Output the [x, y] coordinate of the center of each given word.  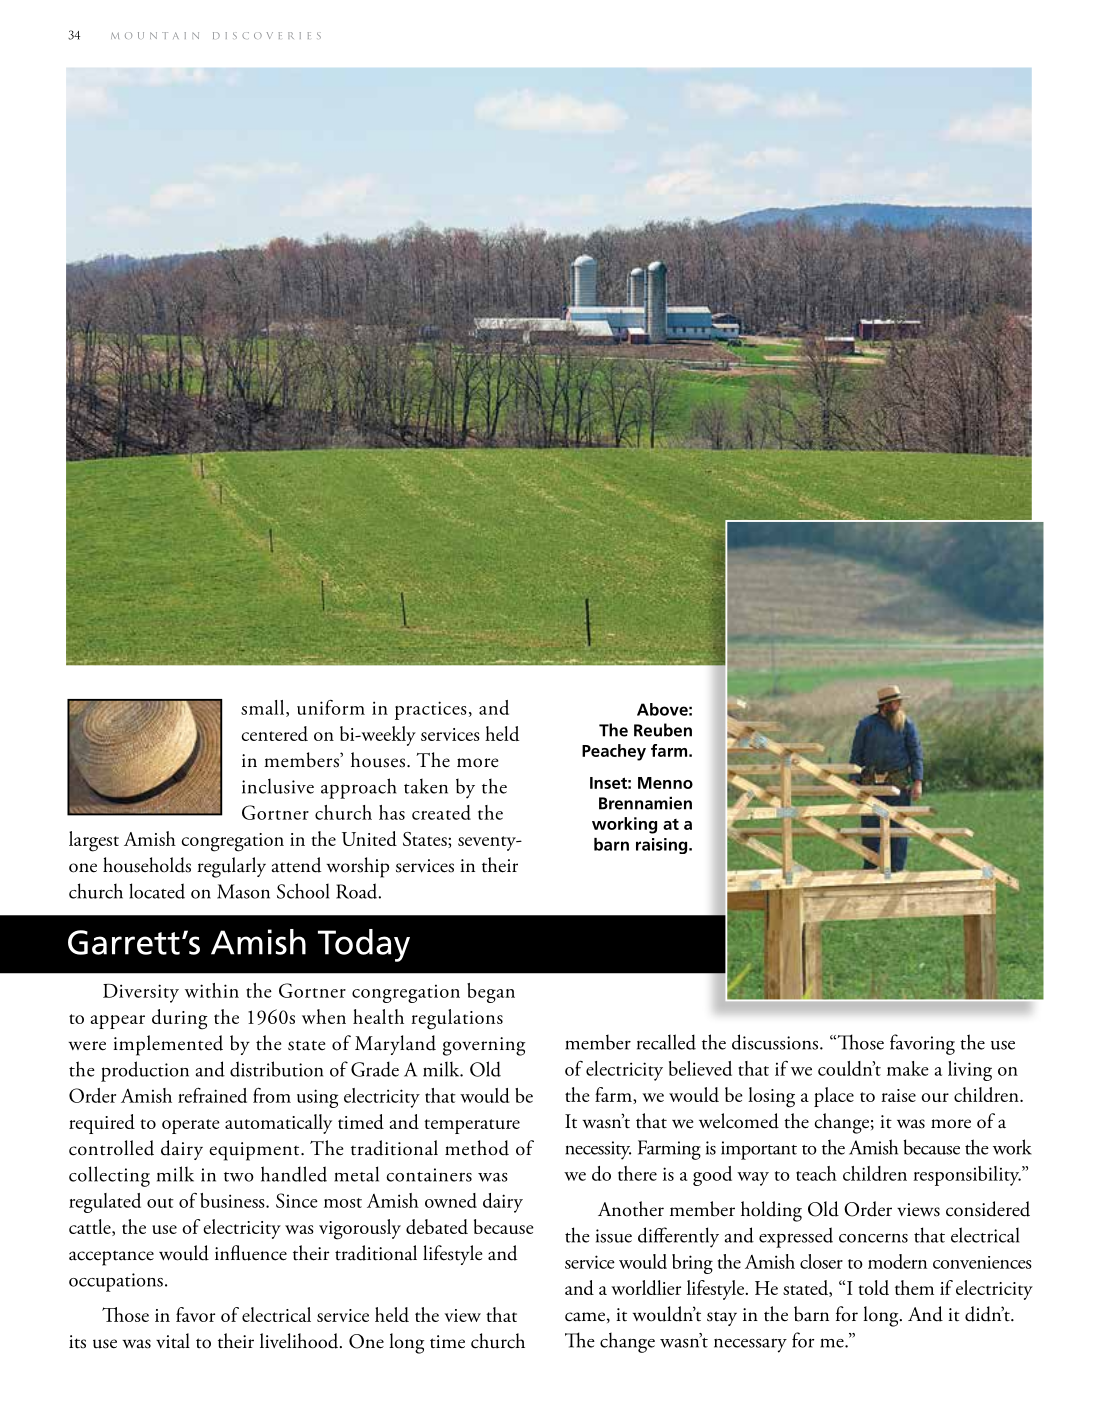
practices [431, 710]
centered [275, 733]
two [239, 1177]
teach [816, 1173]
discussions [776, 1042]
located [157, 891]
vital [173, 1341]
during [180, 1019]
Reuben [663, 730]
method [477, 1148]
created [441, 812]
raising [663, 846]
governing [484, 1046]
